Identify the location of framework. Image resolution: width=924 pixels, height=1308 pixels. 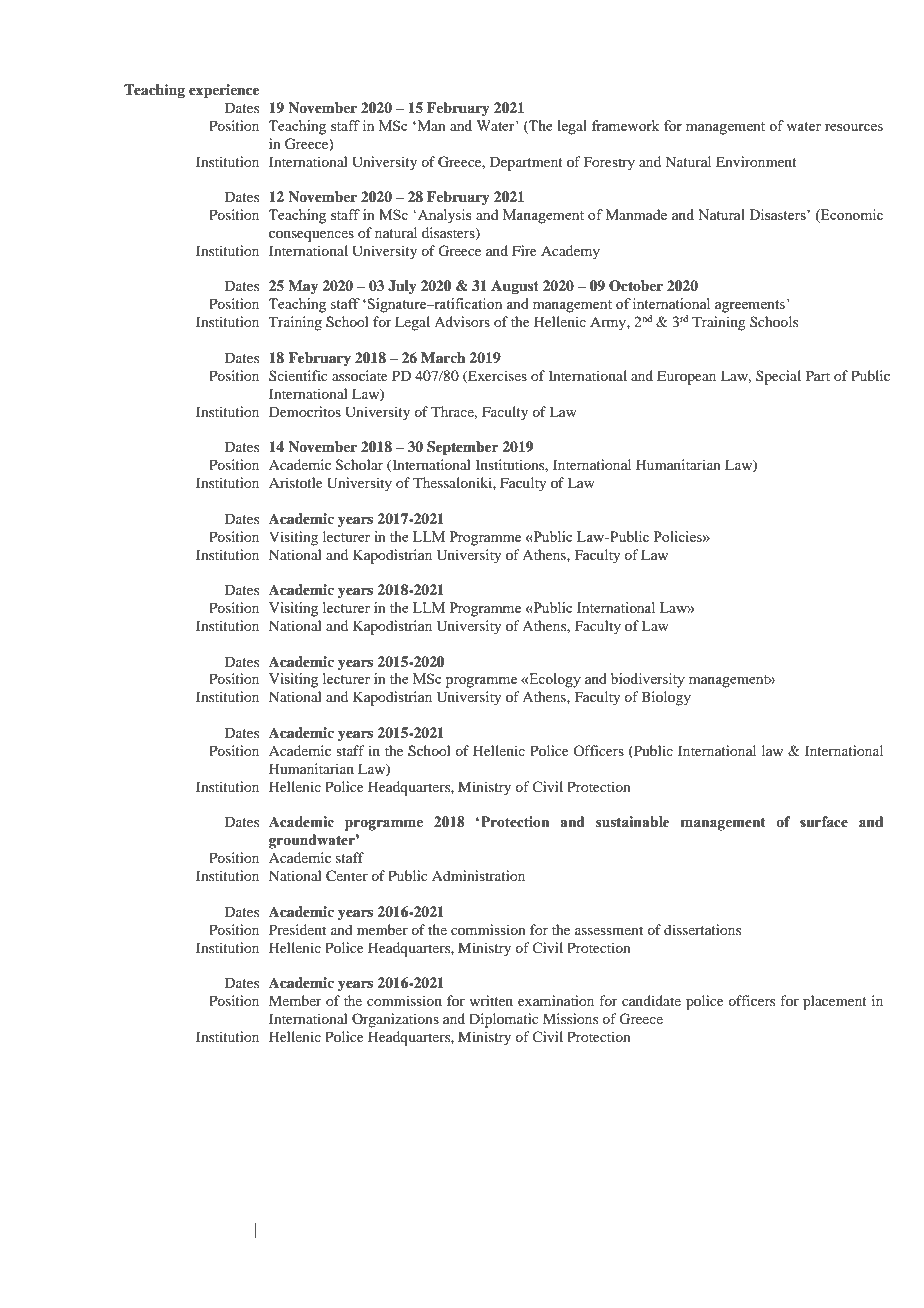
(625, 125).
